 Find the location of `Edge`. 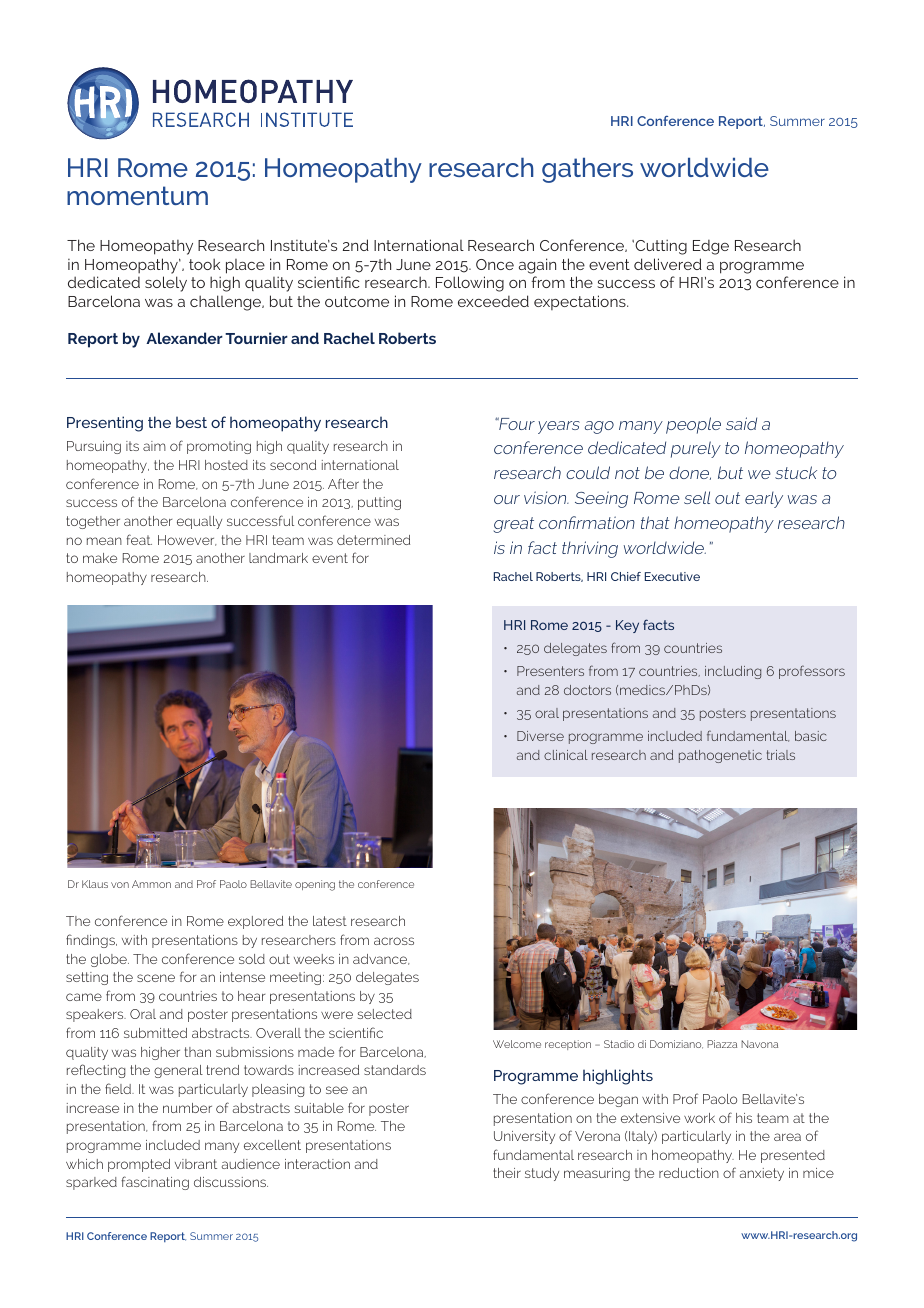

Edge is located at coordinates (711, 247).
